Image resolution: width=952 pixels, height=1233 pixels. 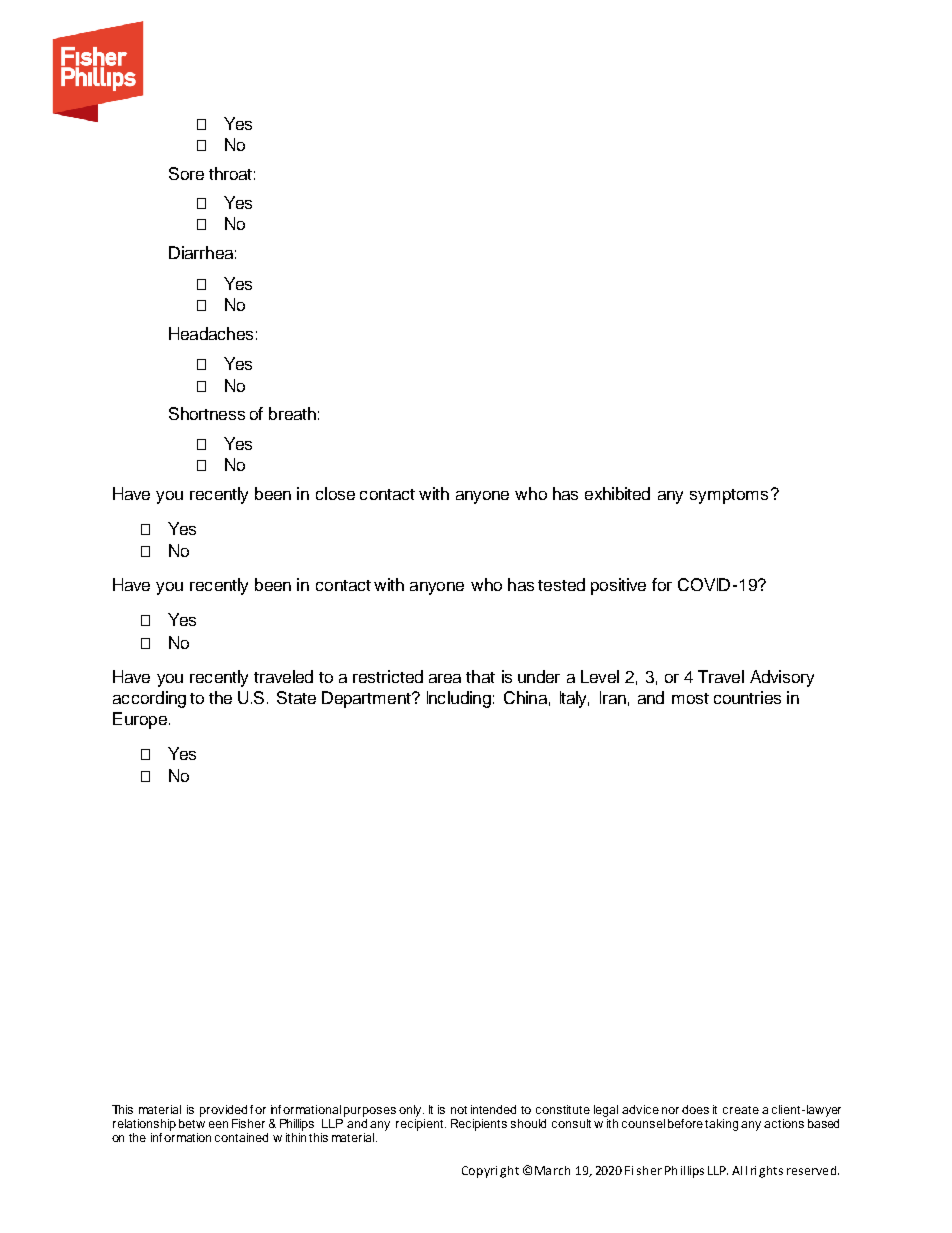 I want to click on that, so click(x=480, y=676).
